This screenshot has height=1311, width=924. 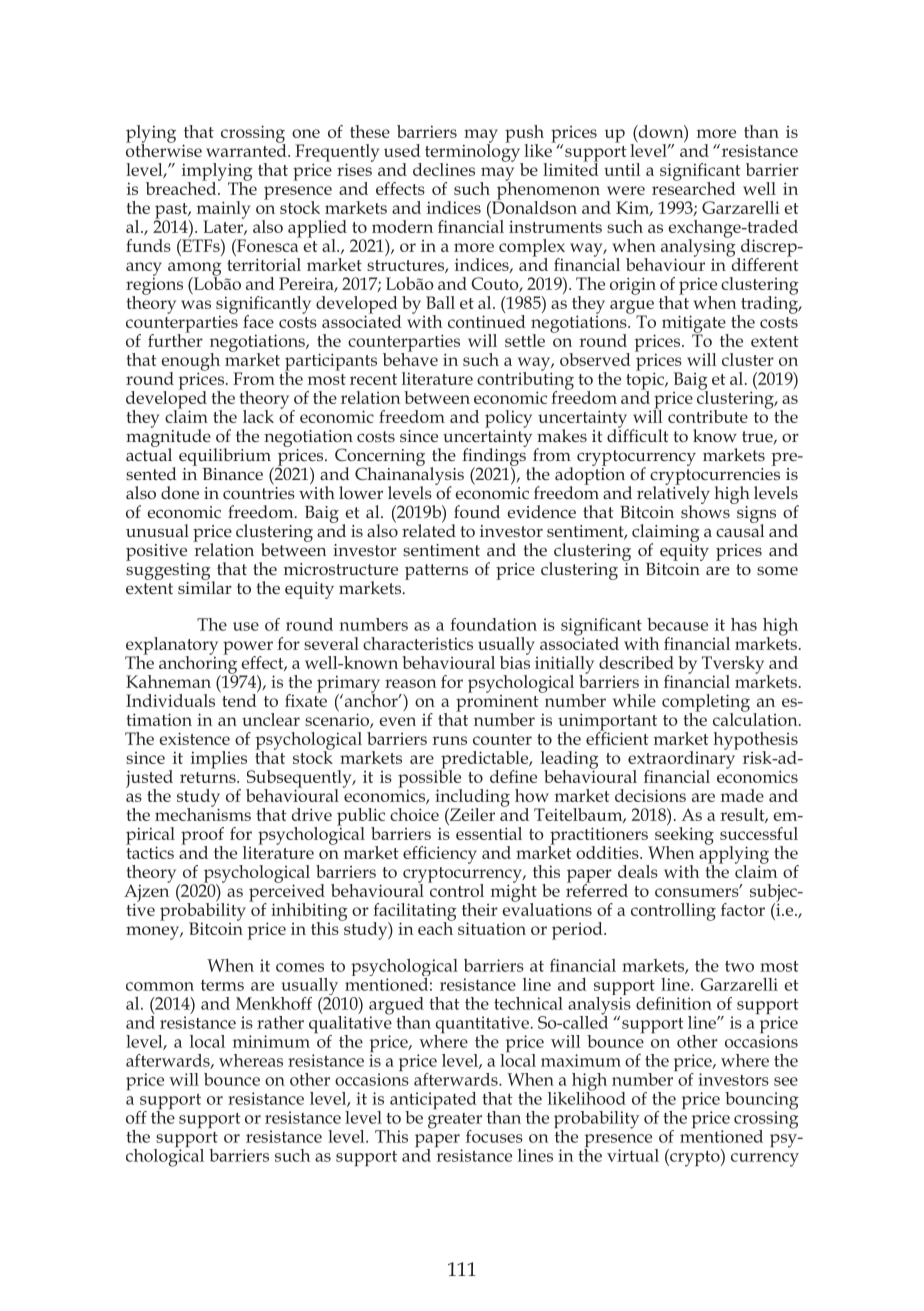 What do you see at coordinates (762, 1102) in the screenshot?
I see `bouncing` at bounding box center [762, 1102].
